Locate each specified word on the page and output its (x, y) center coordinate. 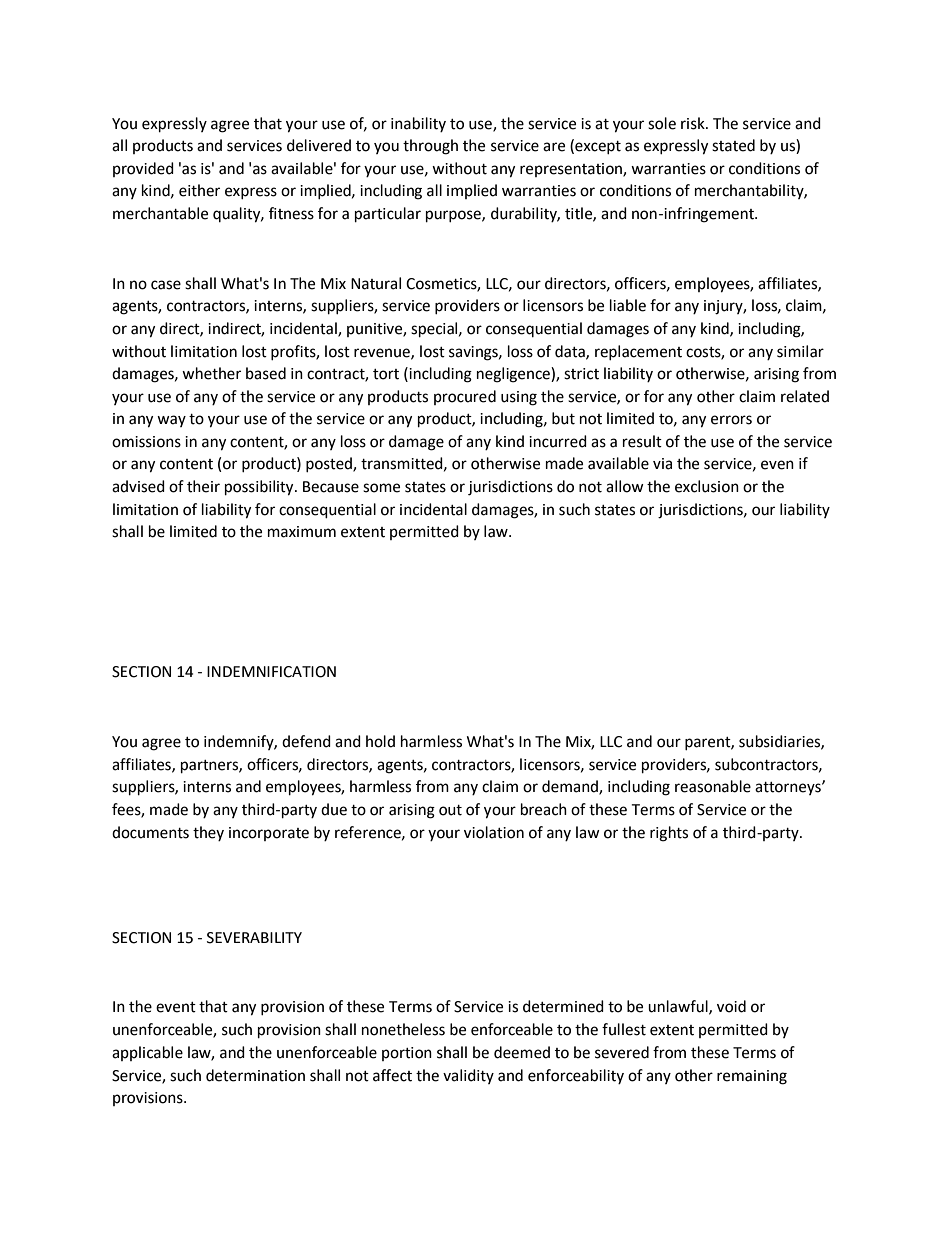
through (430, 147)
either (199, 190)
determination (255, 1075)
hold (380, 741)
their (203, 486)
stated (733, 145)
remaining (752, 1077)
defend (306, 741)
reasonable (713, 786)
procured (465, 397)
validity (468, 1076)
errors (731, 420)
